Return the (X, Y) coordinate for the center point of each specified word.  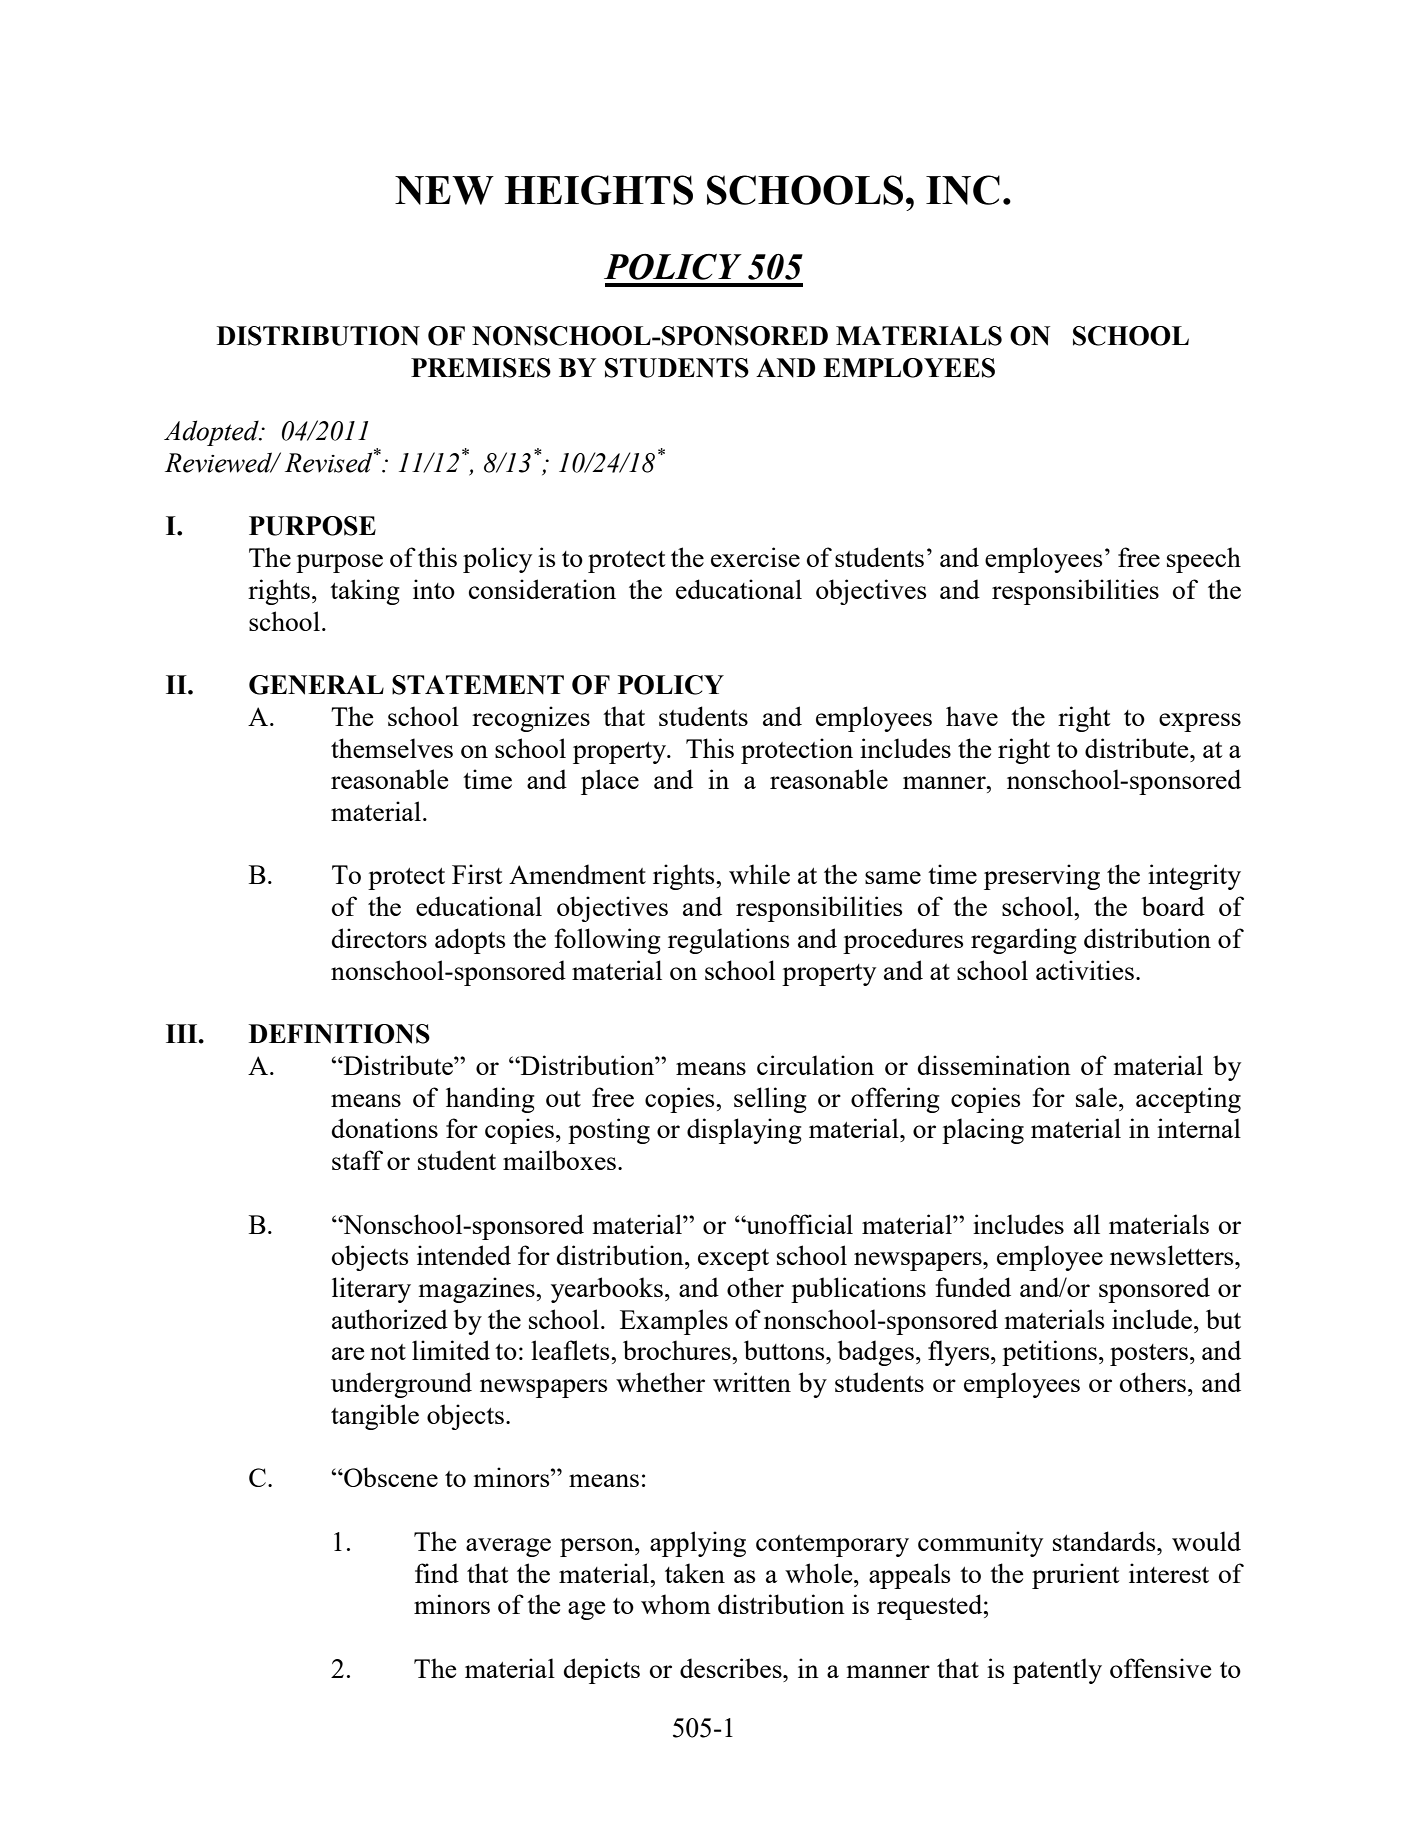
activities (1085, 970)
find (437, 1573)
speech (1204, 560)
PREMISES (481, 368)
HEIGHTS (599, 190)
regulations (728, 941)
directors (379, 938)
